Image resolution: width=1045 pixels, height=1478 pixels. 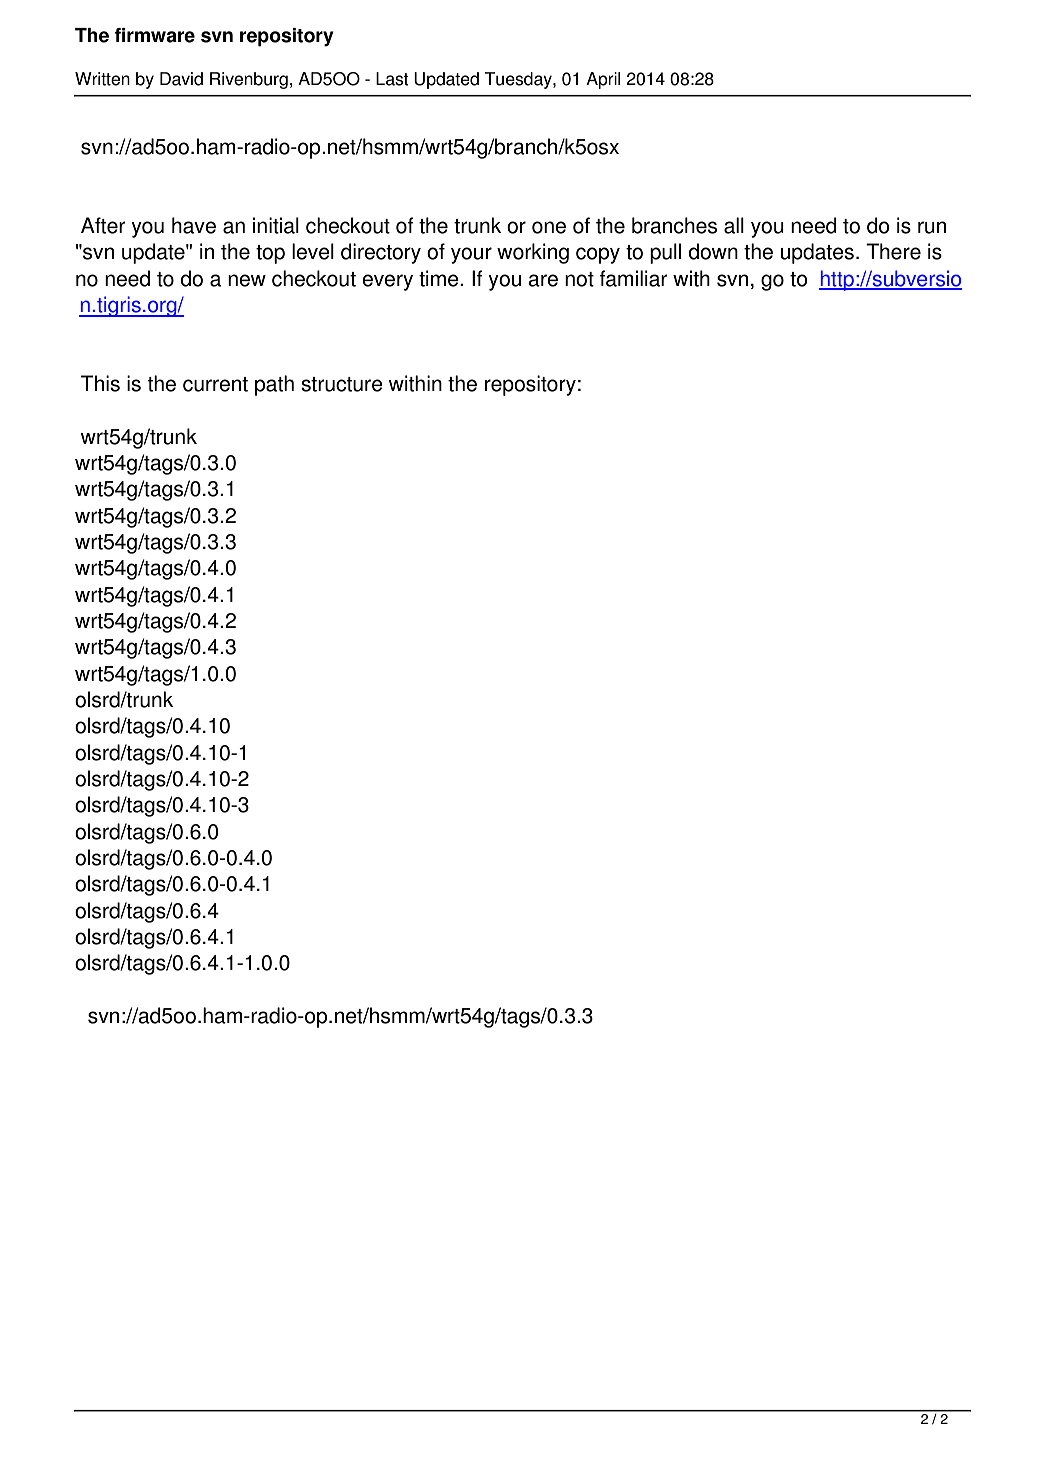 What do you see at coordinates (247, 280) in the screenshot?
I see `new` at bounding box center [247, 280].
